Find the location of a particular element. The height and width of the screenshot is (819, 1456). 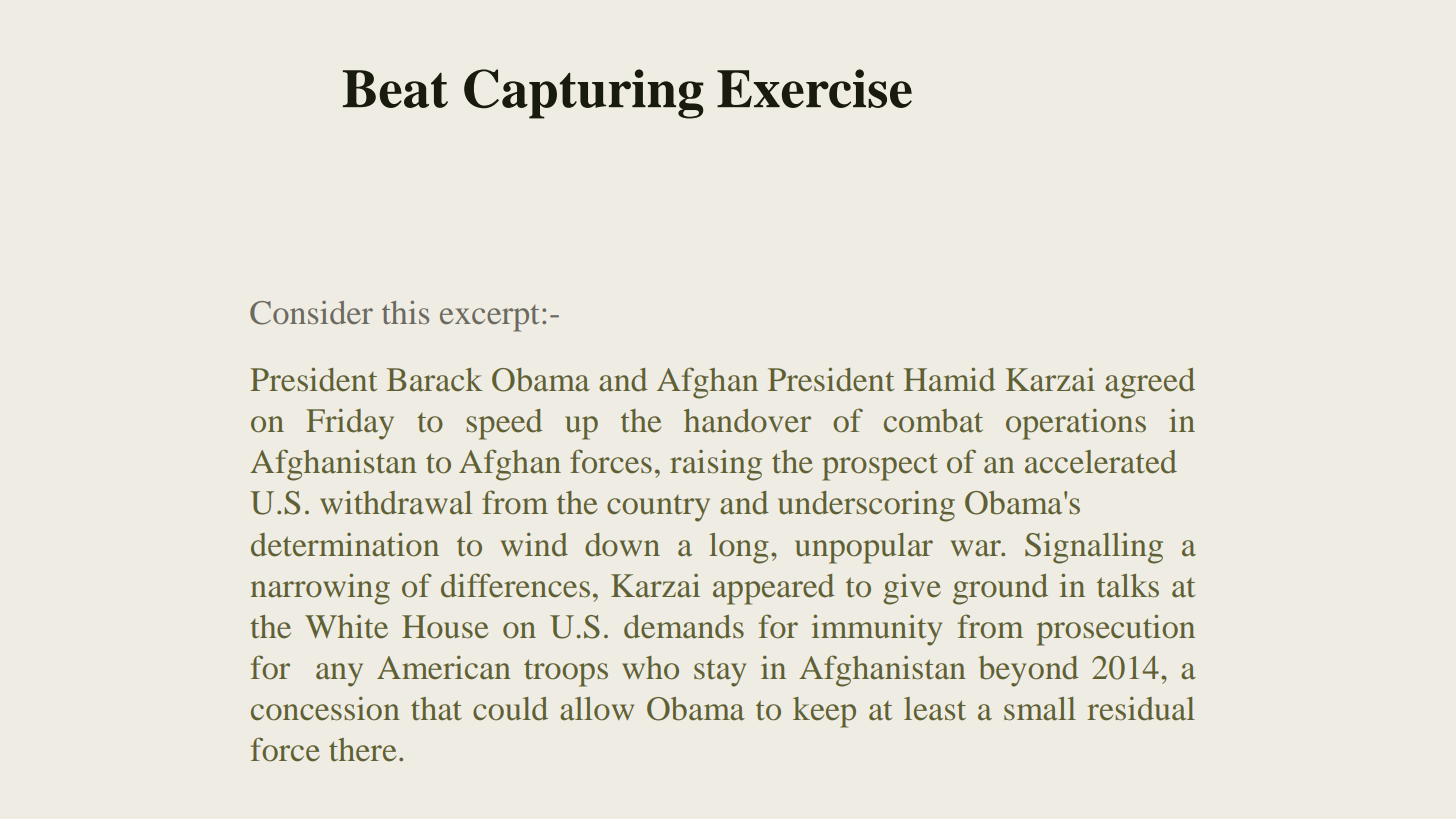

handover is located at coordinates (747, 421).
